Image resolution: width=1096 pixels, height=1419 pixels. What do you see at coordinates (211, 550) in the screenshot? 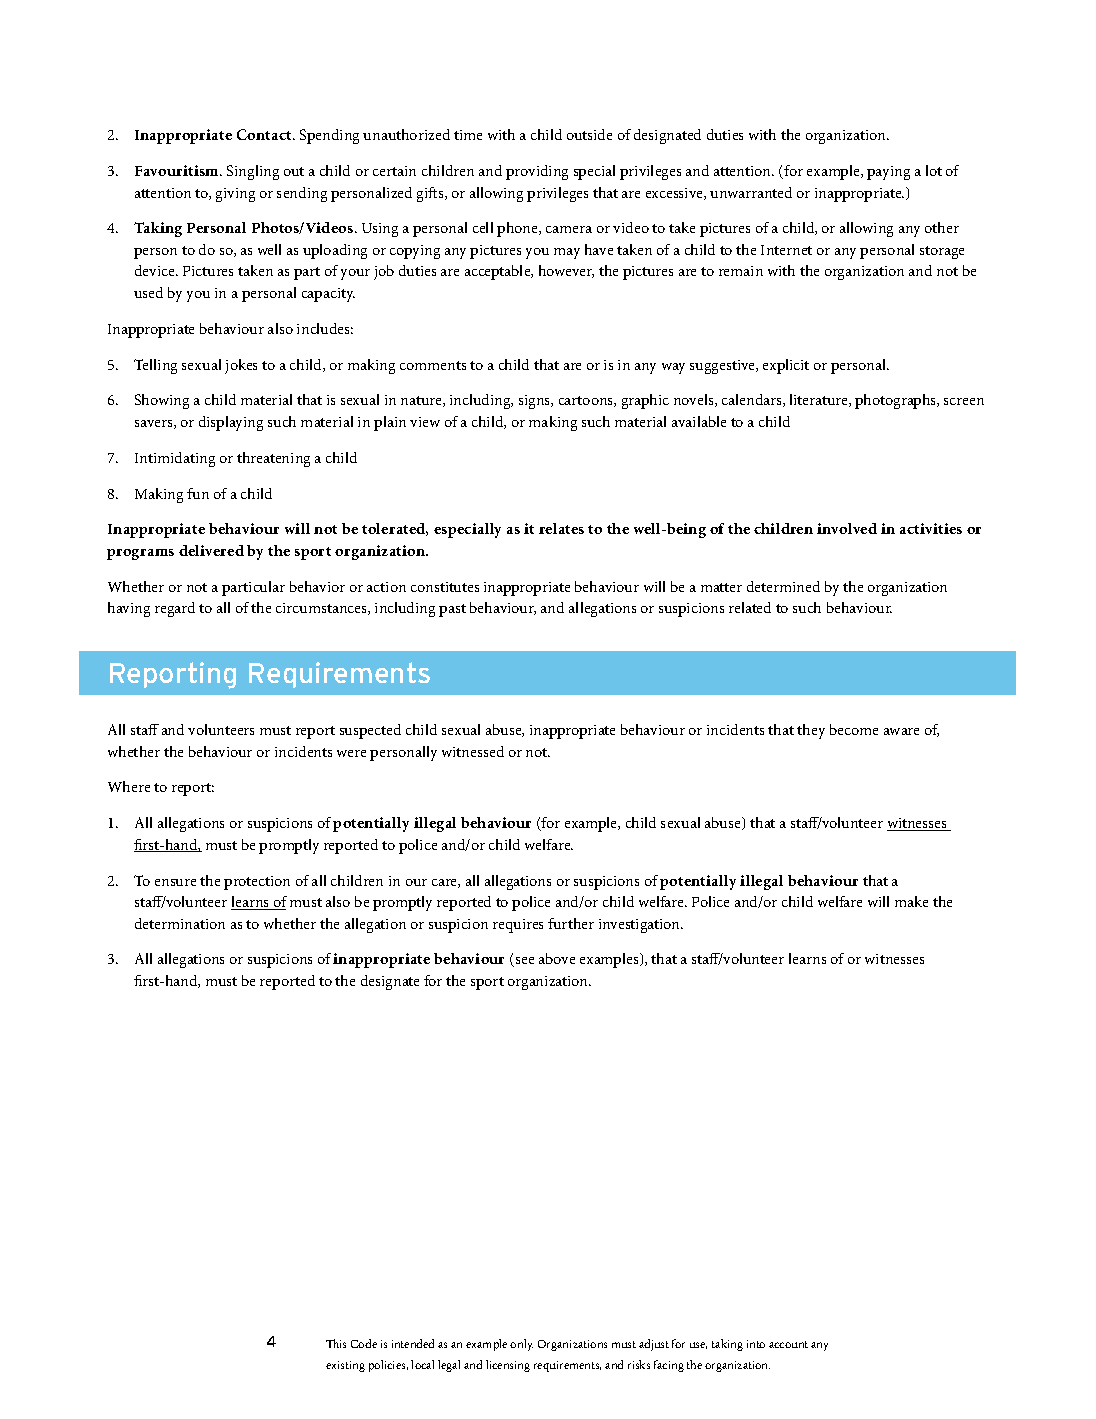
I see `delivered` at bounding box center [211, 550].
